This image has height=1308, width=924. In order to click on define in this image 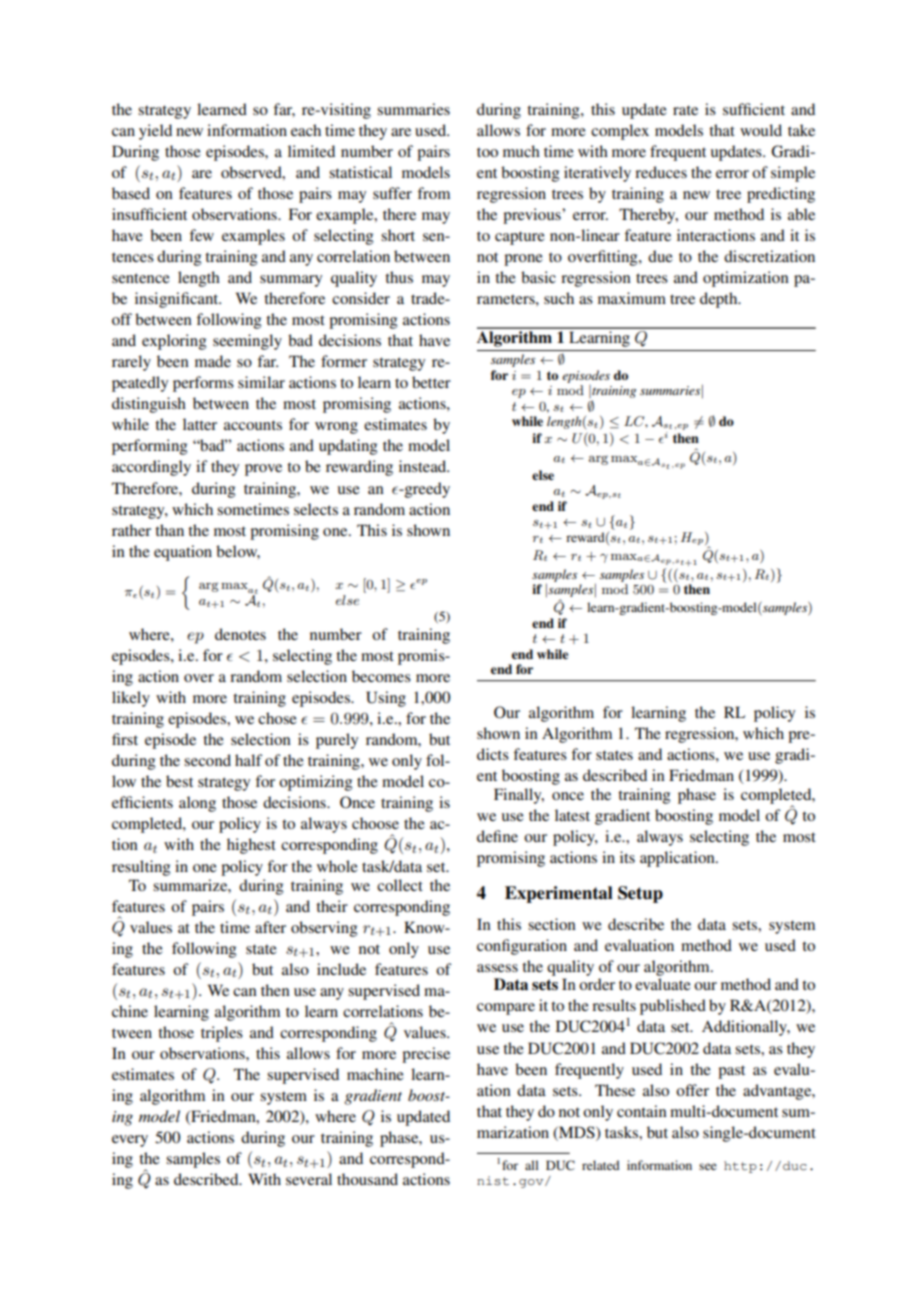, I will do `click(497, 836)`.
